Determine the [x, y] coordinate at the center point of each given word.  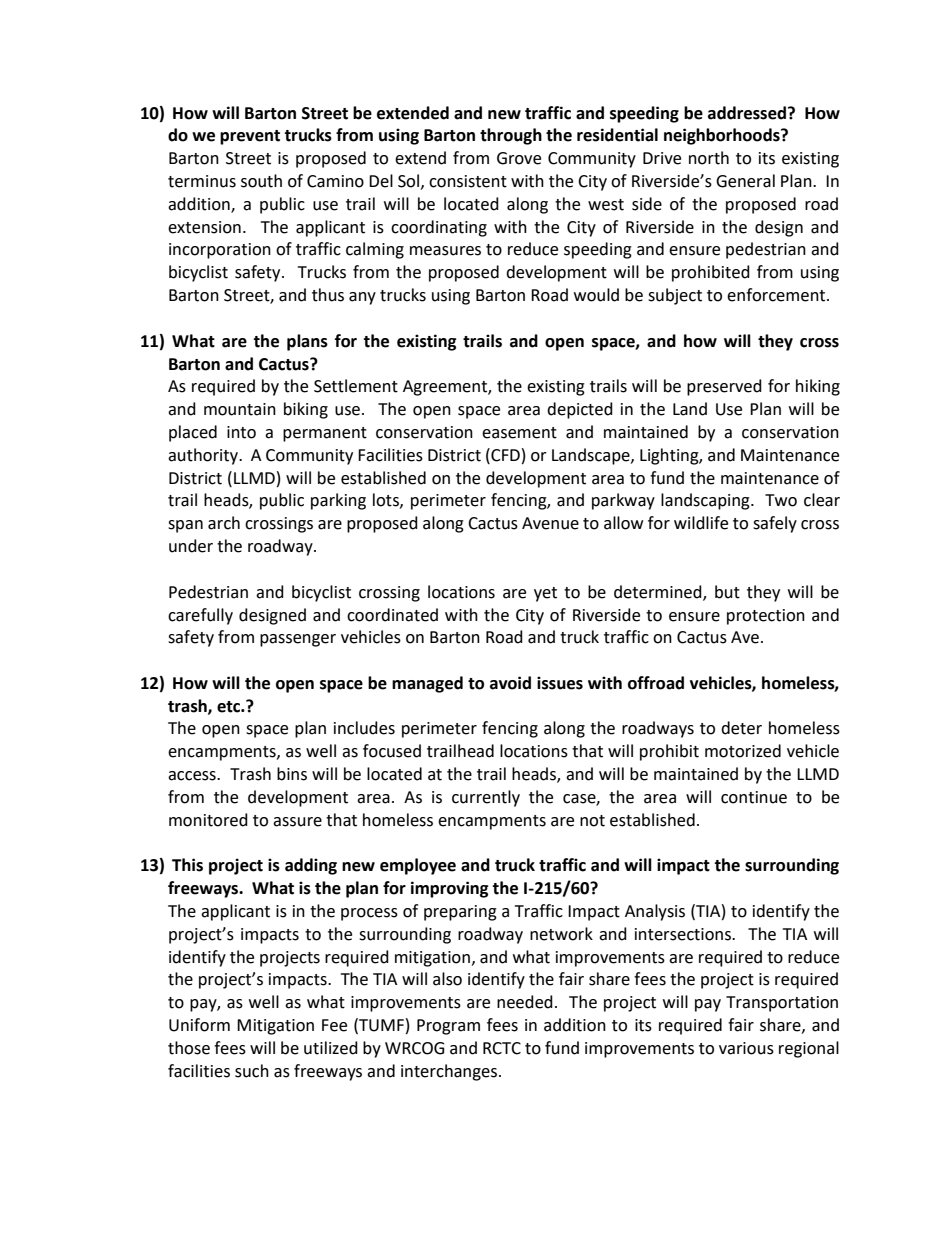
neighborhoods [723, 136]
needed [525, 1002]
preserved [724, 387]
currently [486, 798]
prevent [250, 137]
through [511, 136]
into [241, 432]
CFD [504, 455]
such [252, 1071]
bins [292, 774]
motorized [743, 751]
